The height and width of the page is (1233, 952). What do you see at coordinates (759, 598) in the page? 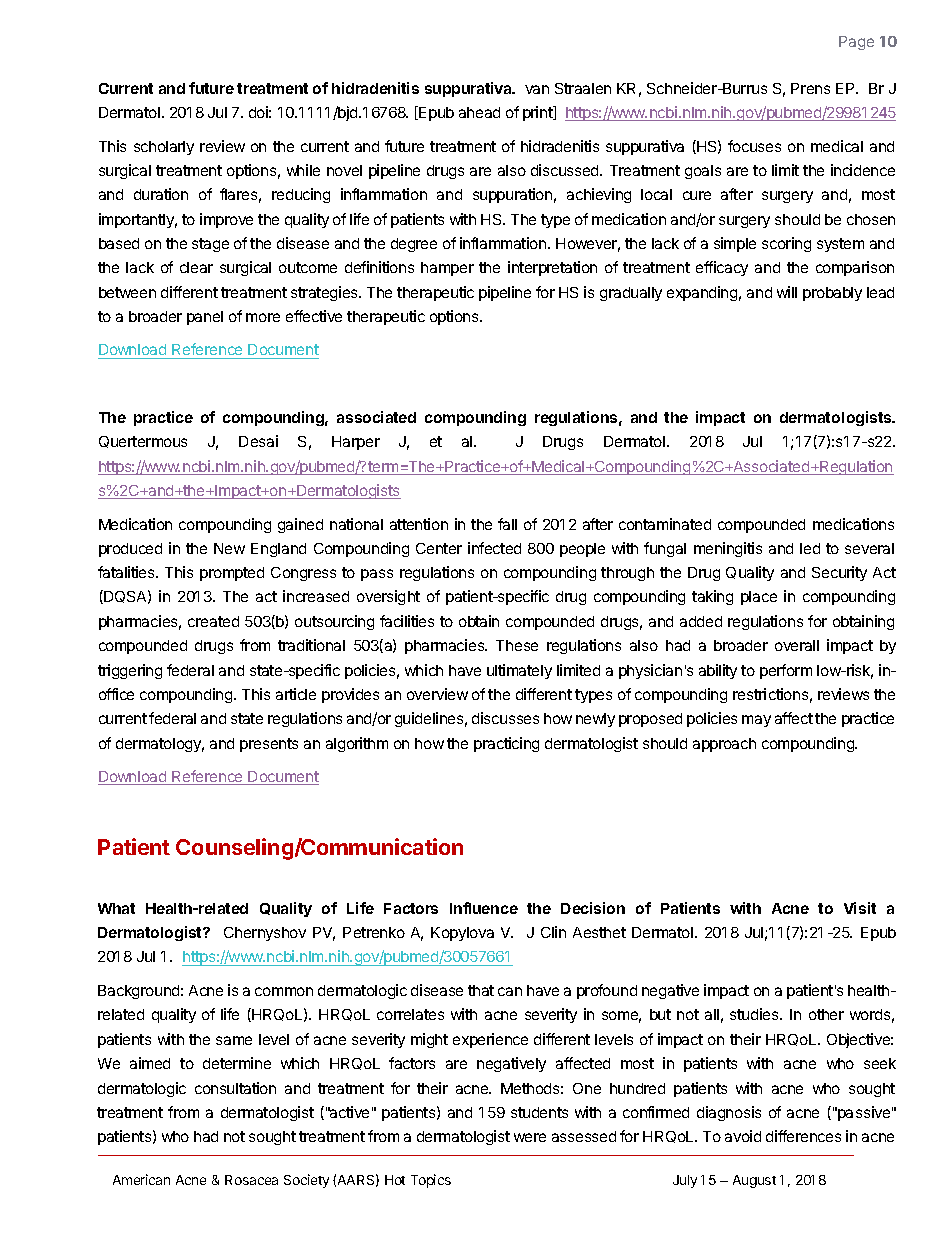
I see `place` at bounding box center [759, 598].
